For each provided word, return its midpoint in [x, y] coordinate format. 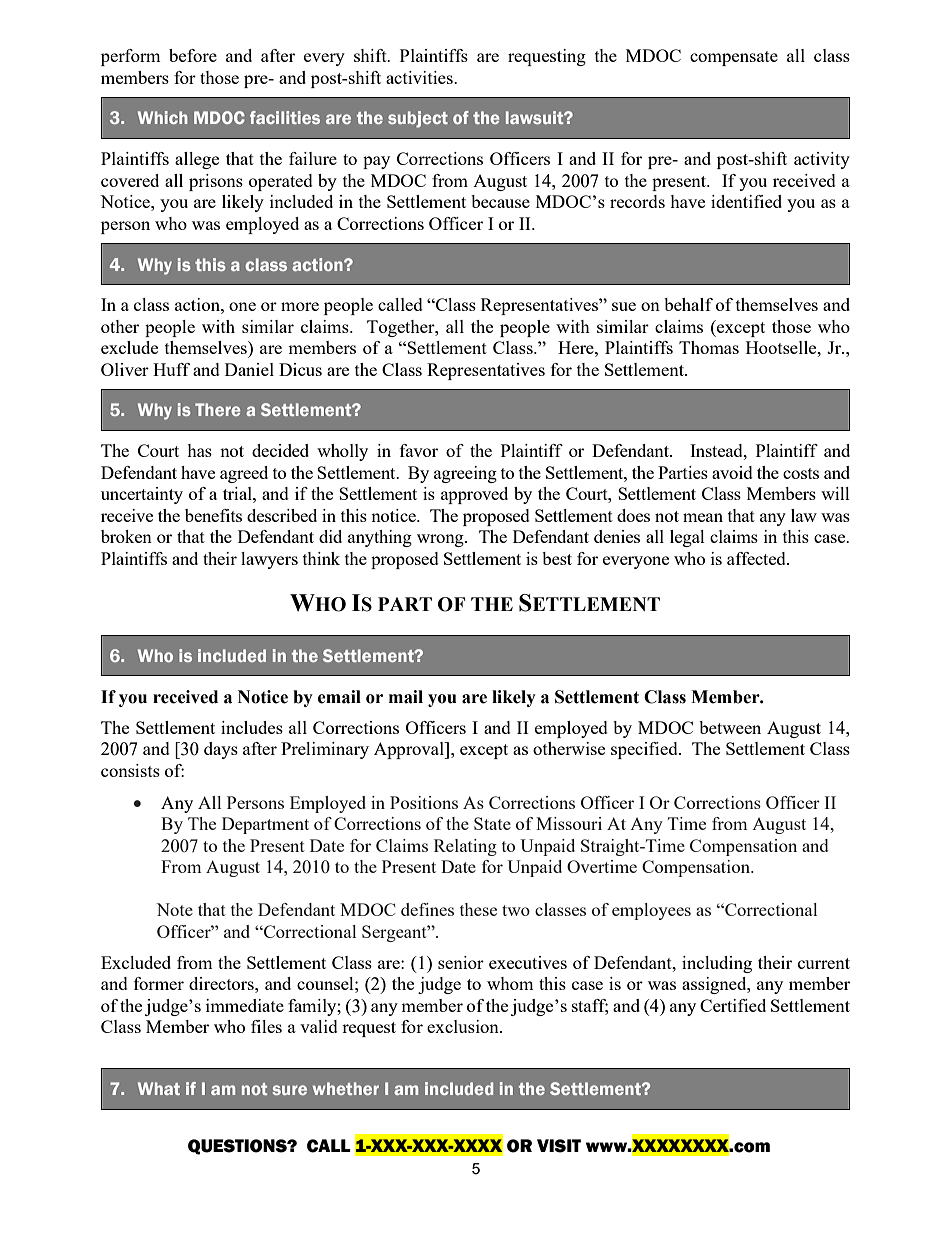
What [159, 1088]
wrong [441, 540]
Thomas [709, 347]
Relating [465, 847]
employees [651, 911]
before [193, 55]
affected [757, 558]
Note [174, 909]
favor [419, 450]
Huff [171, 369]
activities [420, 77]
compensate [734, 58]
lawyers [269, 560]
